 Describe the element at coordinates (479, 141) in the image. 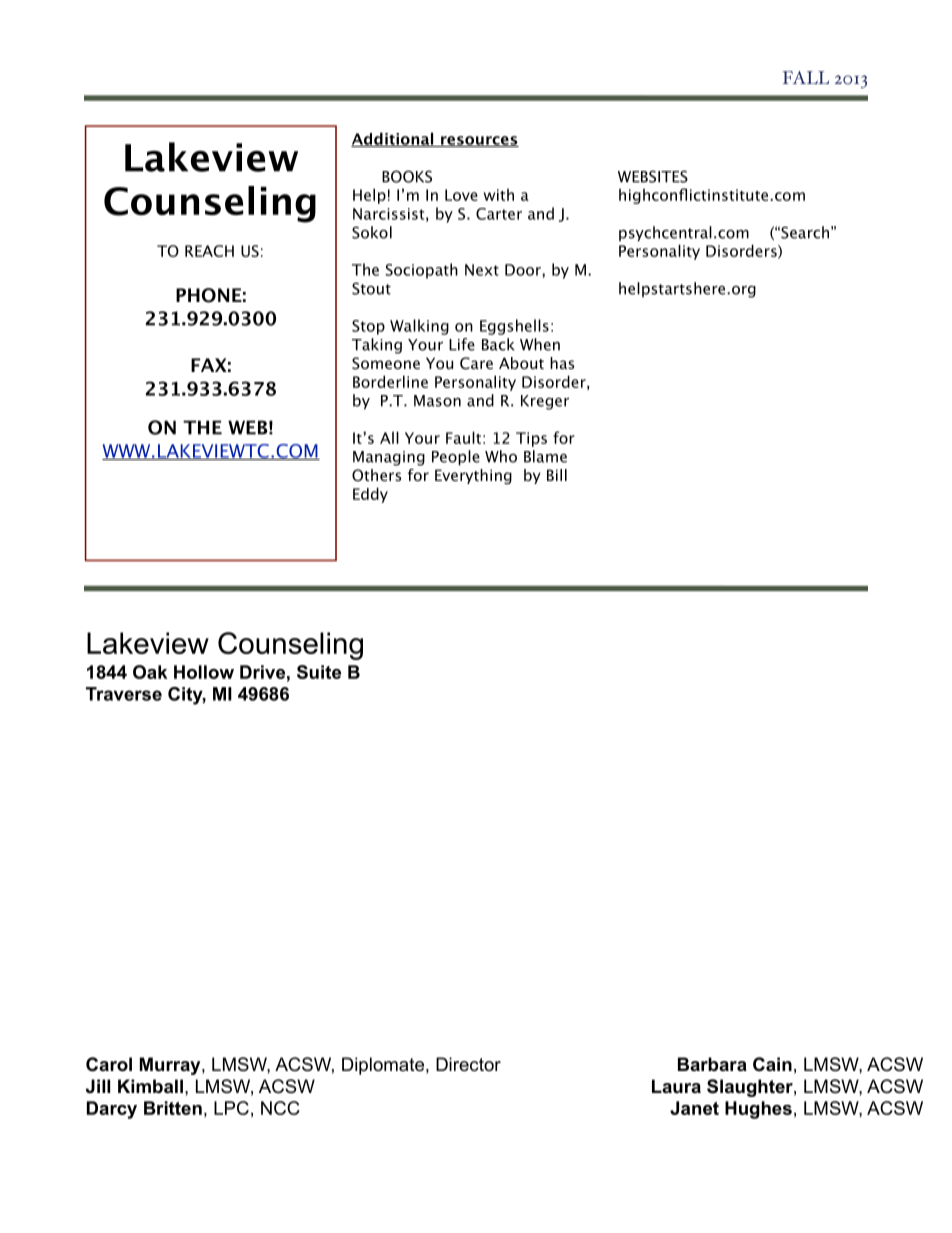

I see `resources` at that location.
